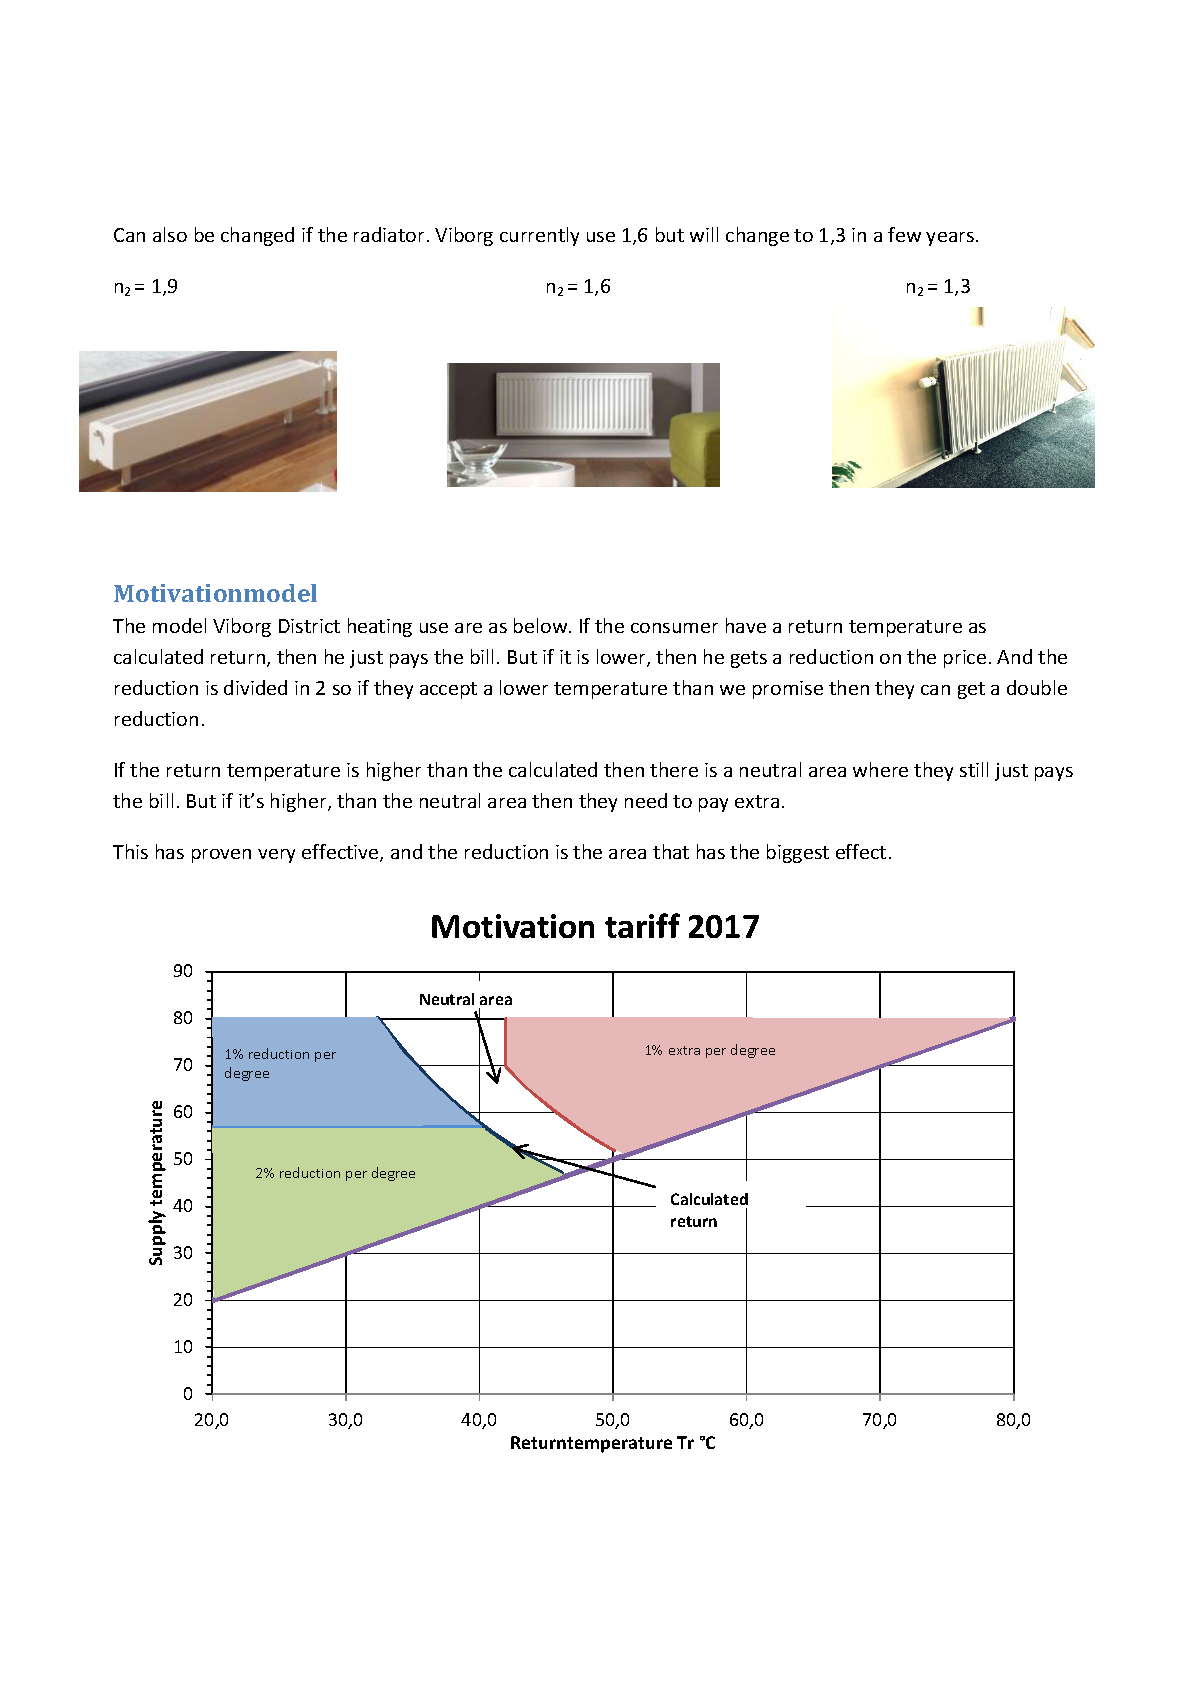 The image size is (1191, 1685). I want to click on few, so click(904, 234).
